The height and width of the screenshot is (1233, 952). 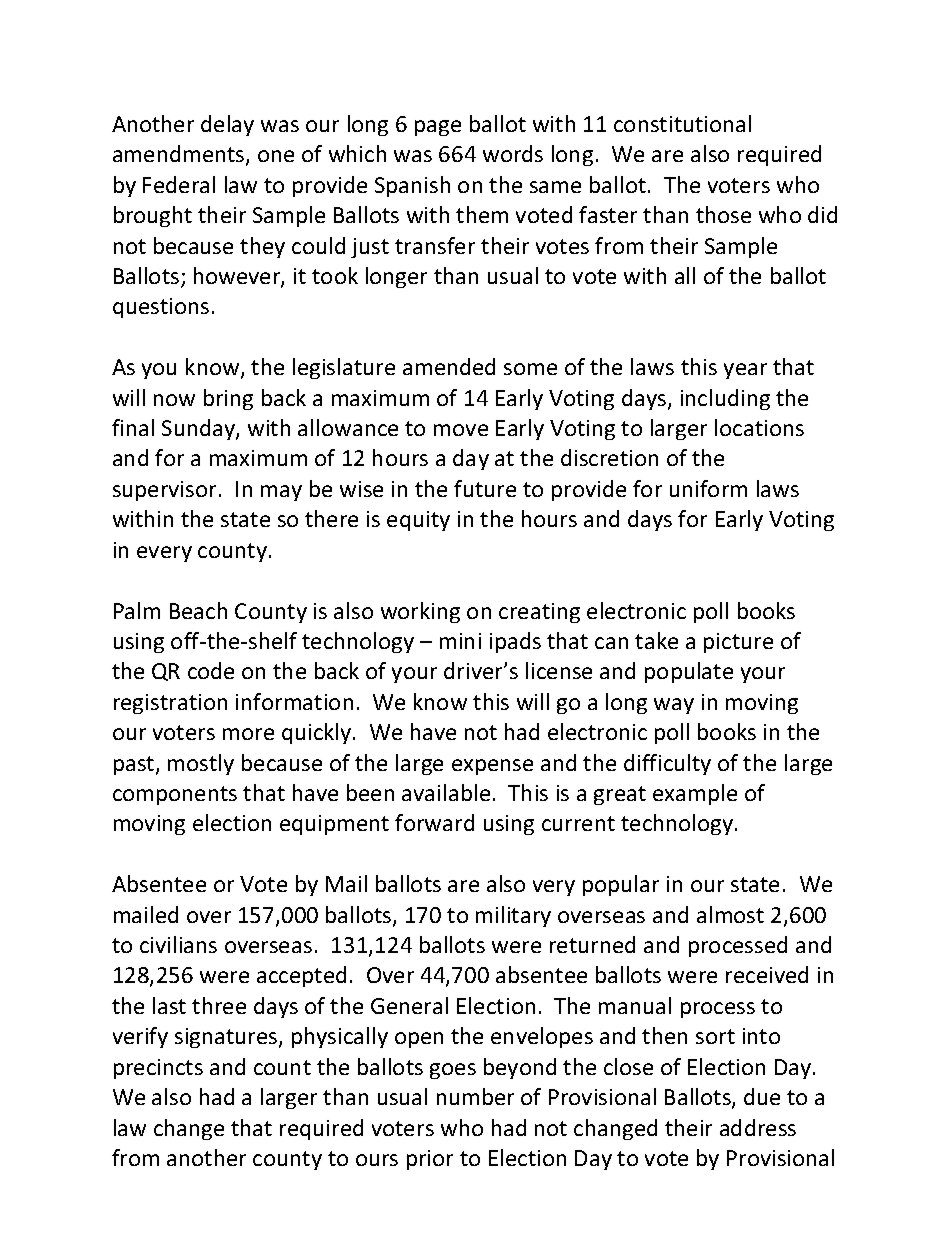 What do you see at coordinates (758, 1127) in the screenshot?
I see `address` at bounding box center [758, 1127].
